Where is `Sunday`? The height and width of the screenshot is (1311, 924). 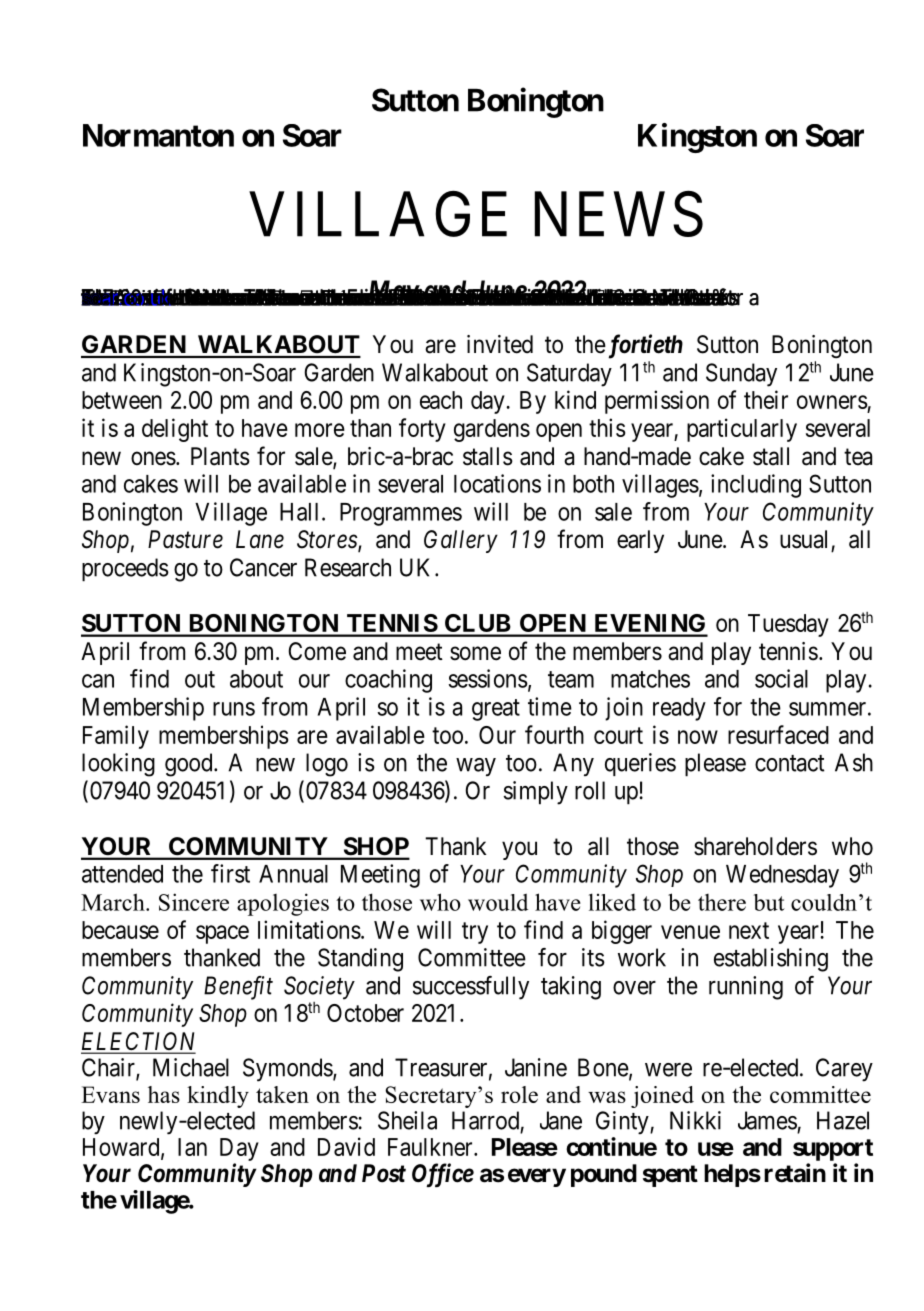
Sunday is located at coordinates (741, 375).
